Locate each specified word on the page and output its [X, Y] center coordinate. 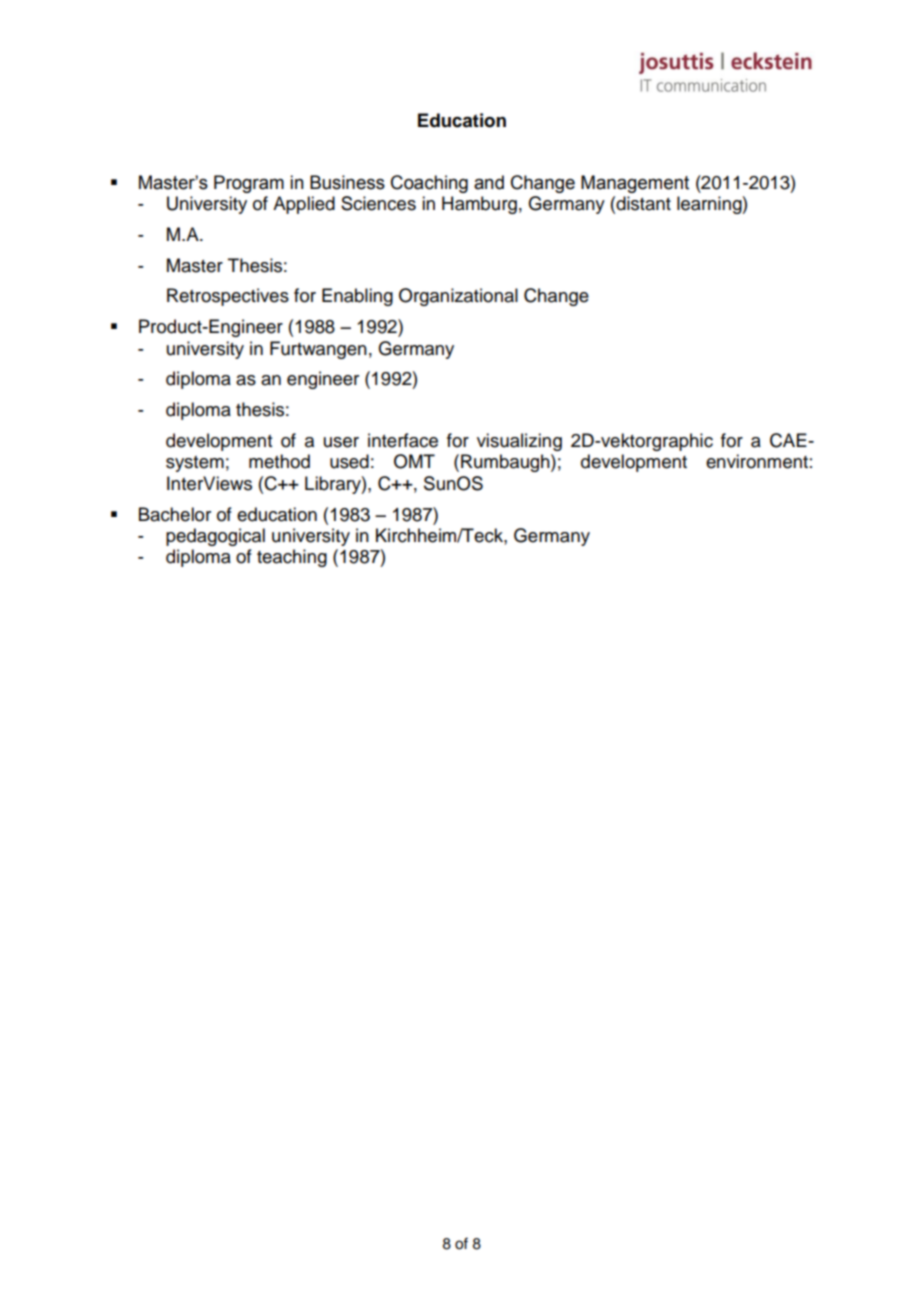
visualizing [519, 442]
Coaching [429, 184]
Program [249, 184]
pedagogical [215, 537]
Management [635, 184]
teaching [292, 558]
